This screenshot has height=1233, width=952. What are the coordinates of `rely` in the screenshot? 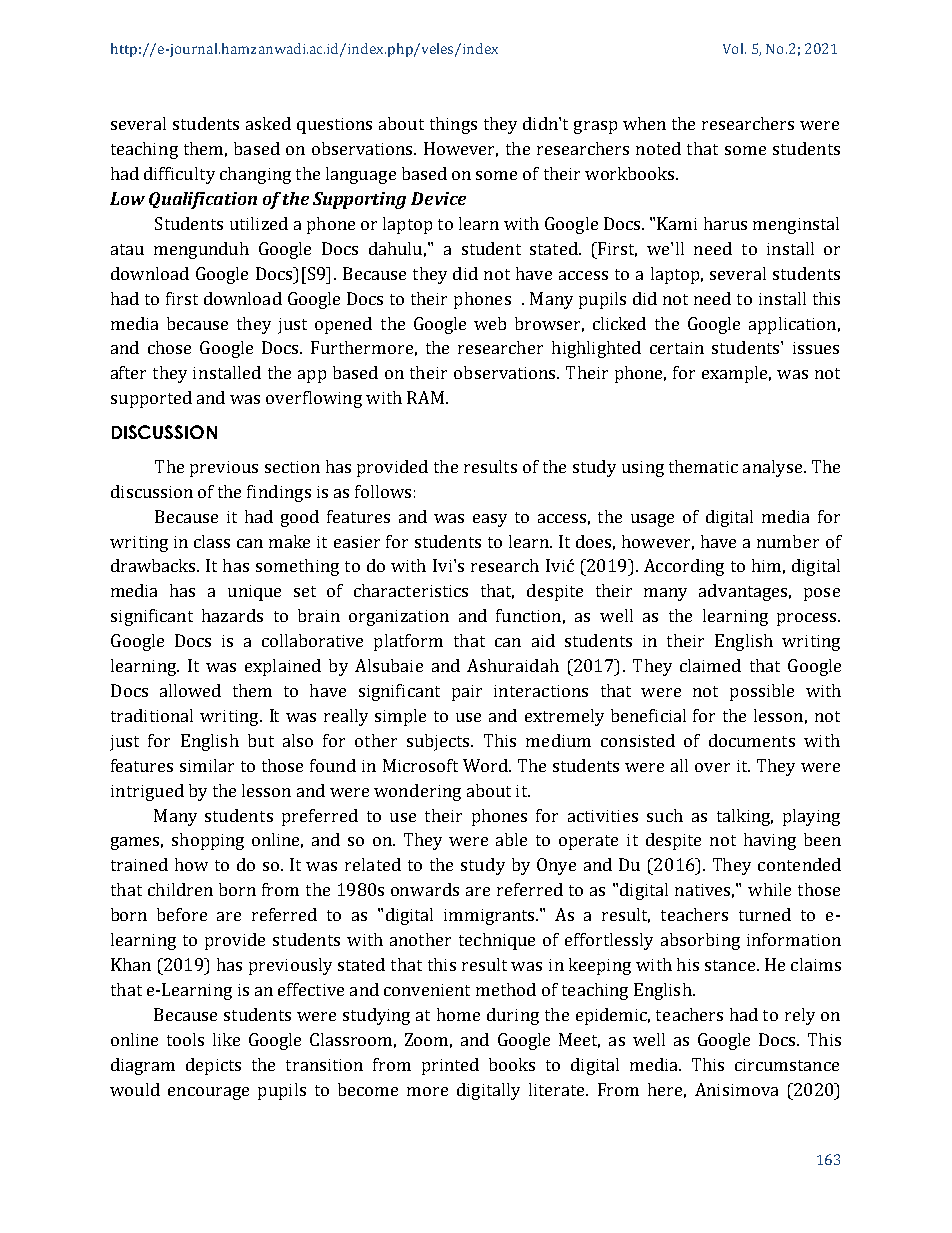 It's located at (800, 1016).
